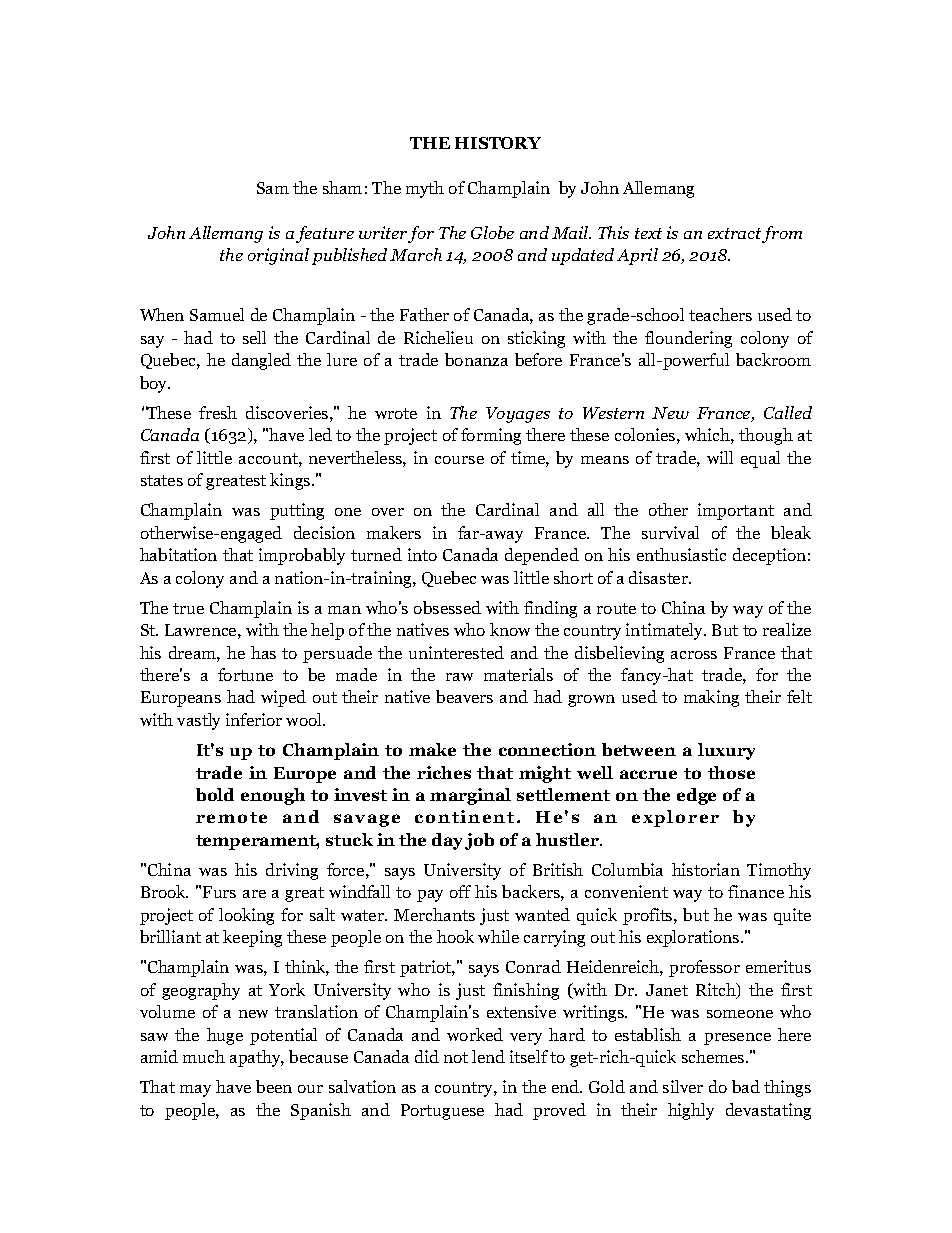 The height and width of the screenshot is (1233, 952). Describe the element at coordinates (688, 339) in the screenshot. I see `floundering` at that location.
